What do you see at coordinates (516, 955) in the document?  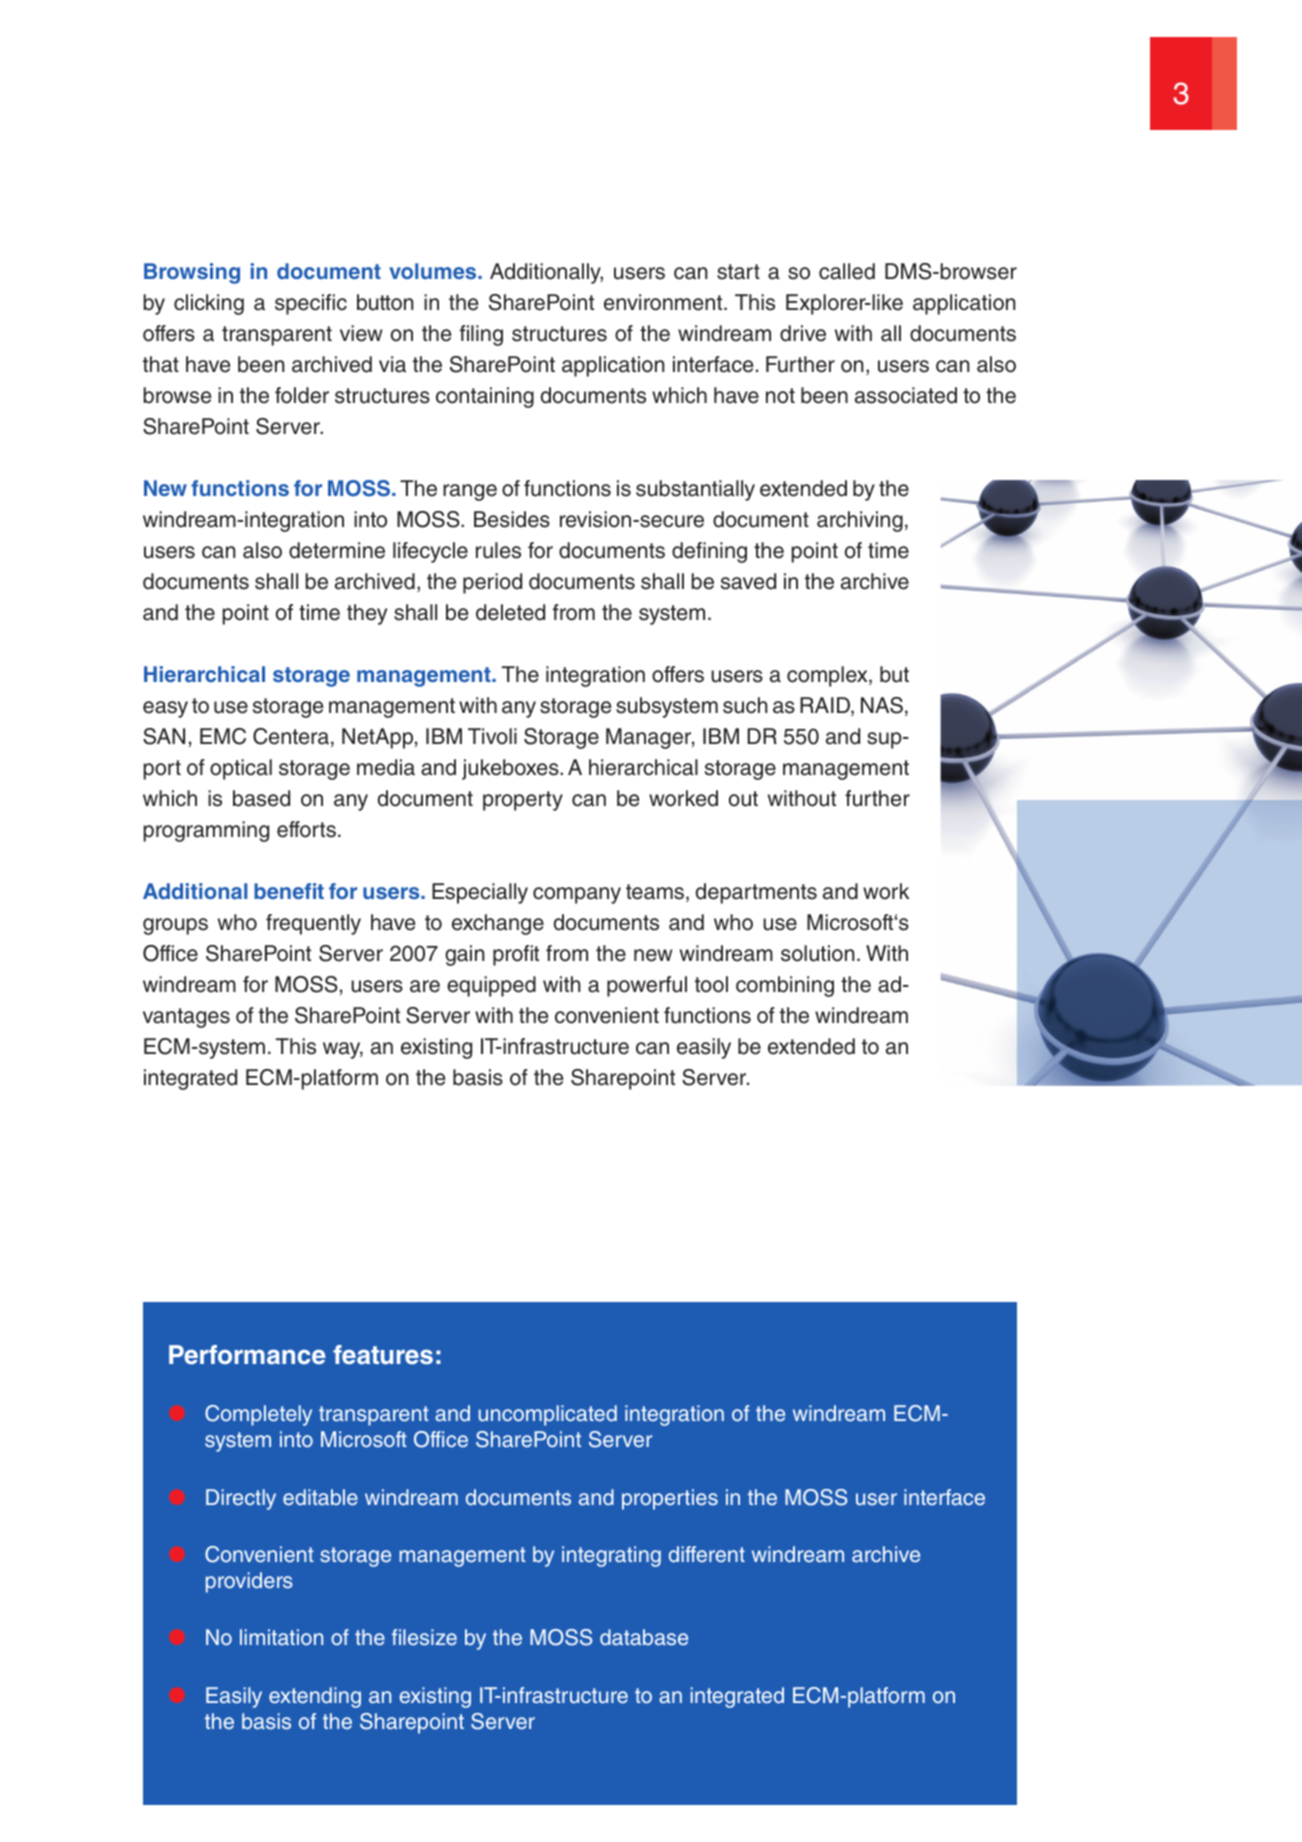 I see `profit` at bounding box center [516, 955].
